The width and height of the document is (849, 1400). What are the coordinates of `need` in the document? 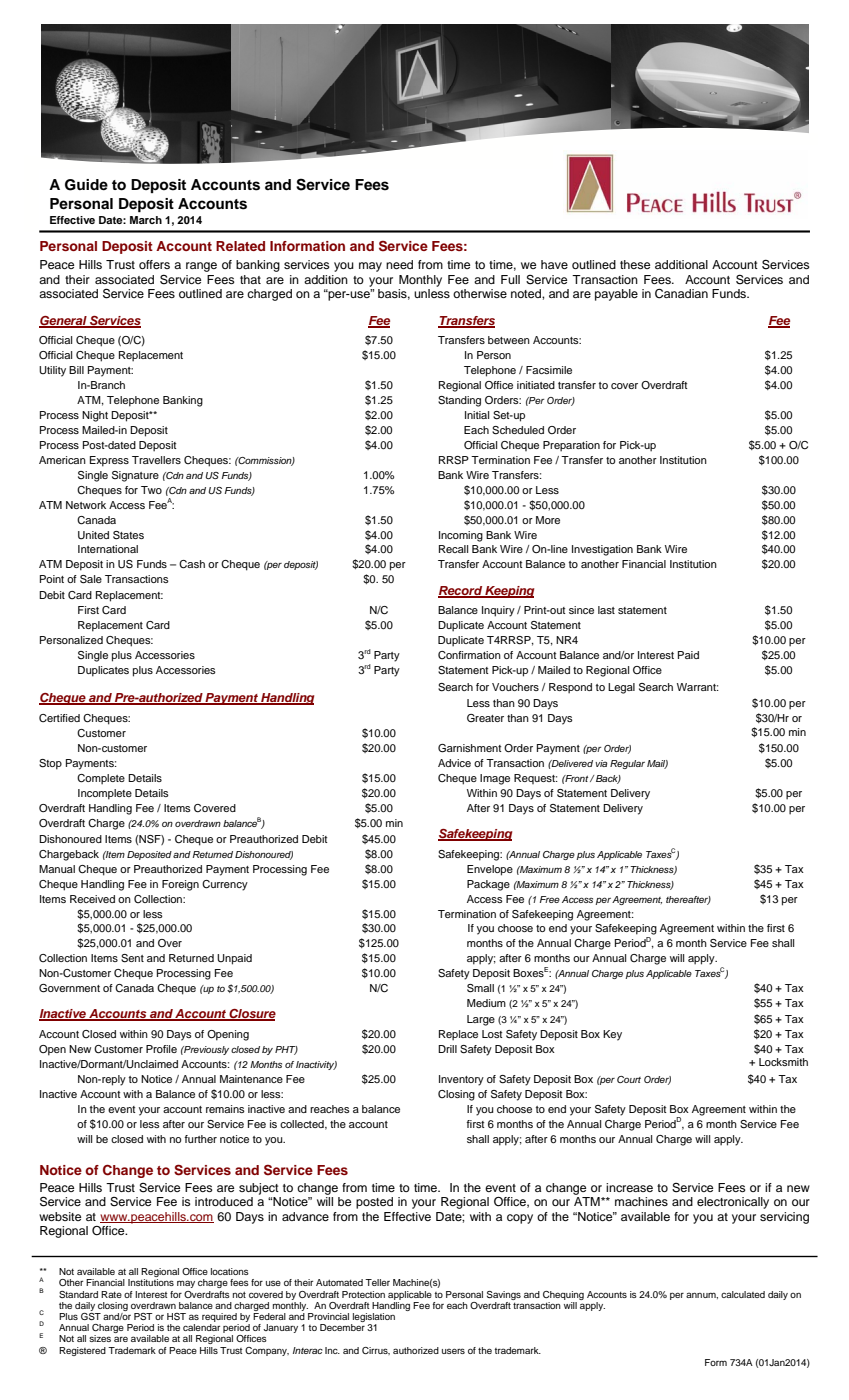 It's located at (399, 264).
